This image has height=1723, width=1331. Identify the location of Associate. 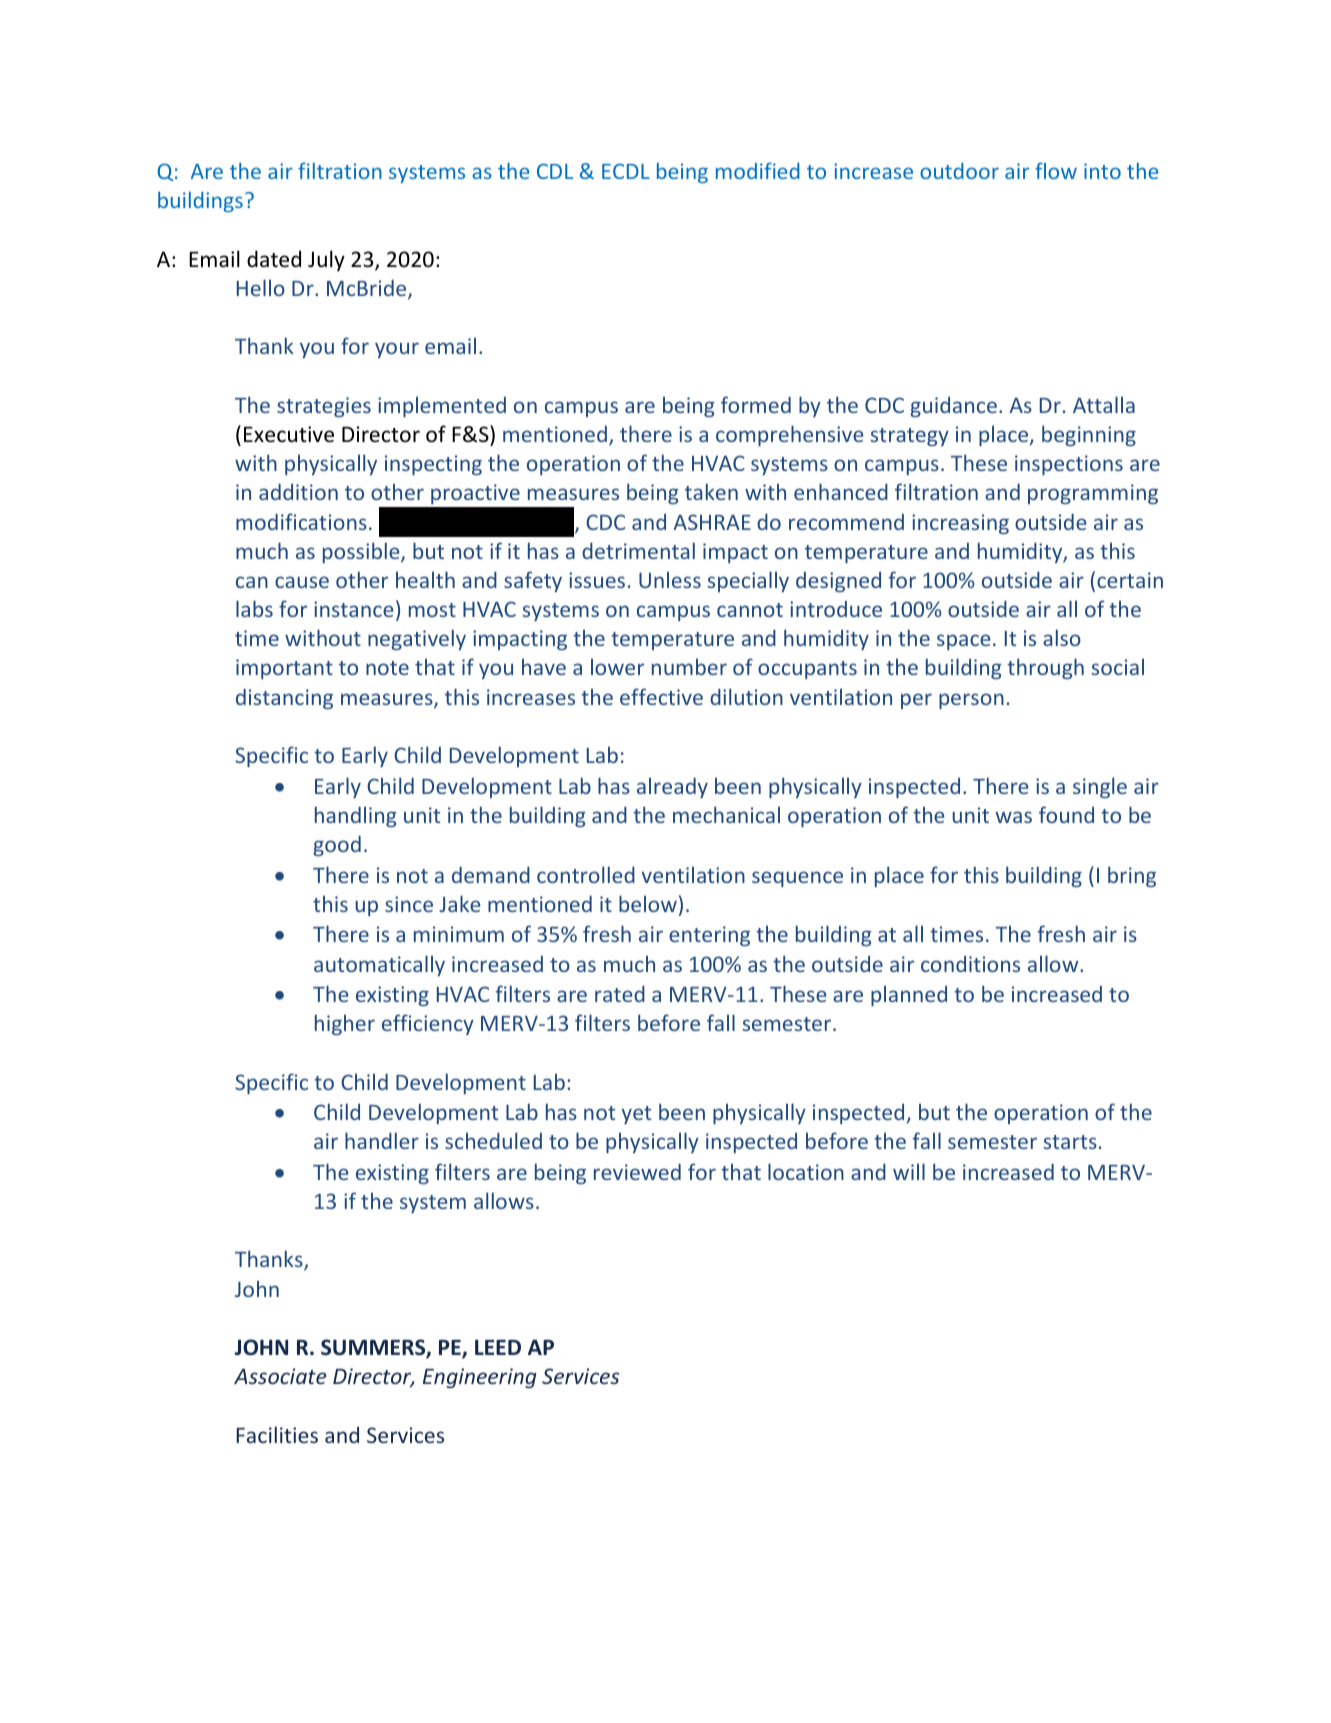
(280, 1376).
